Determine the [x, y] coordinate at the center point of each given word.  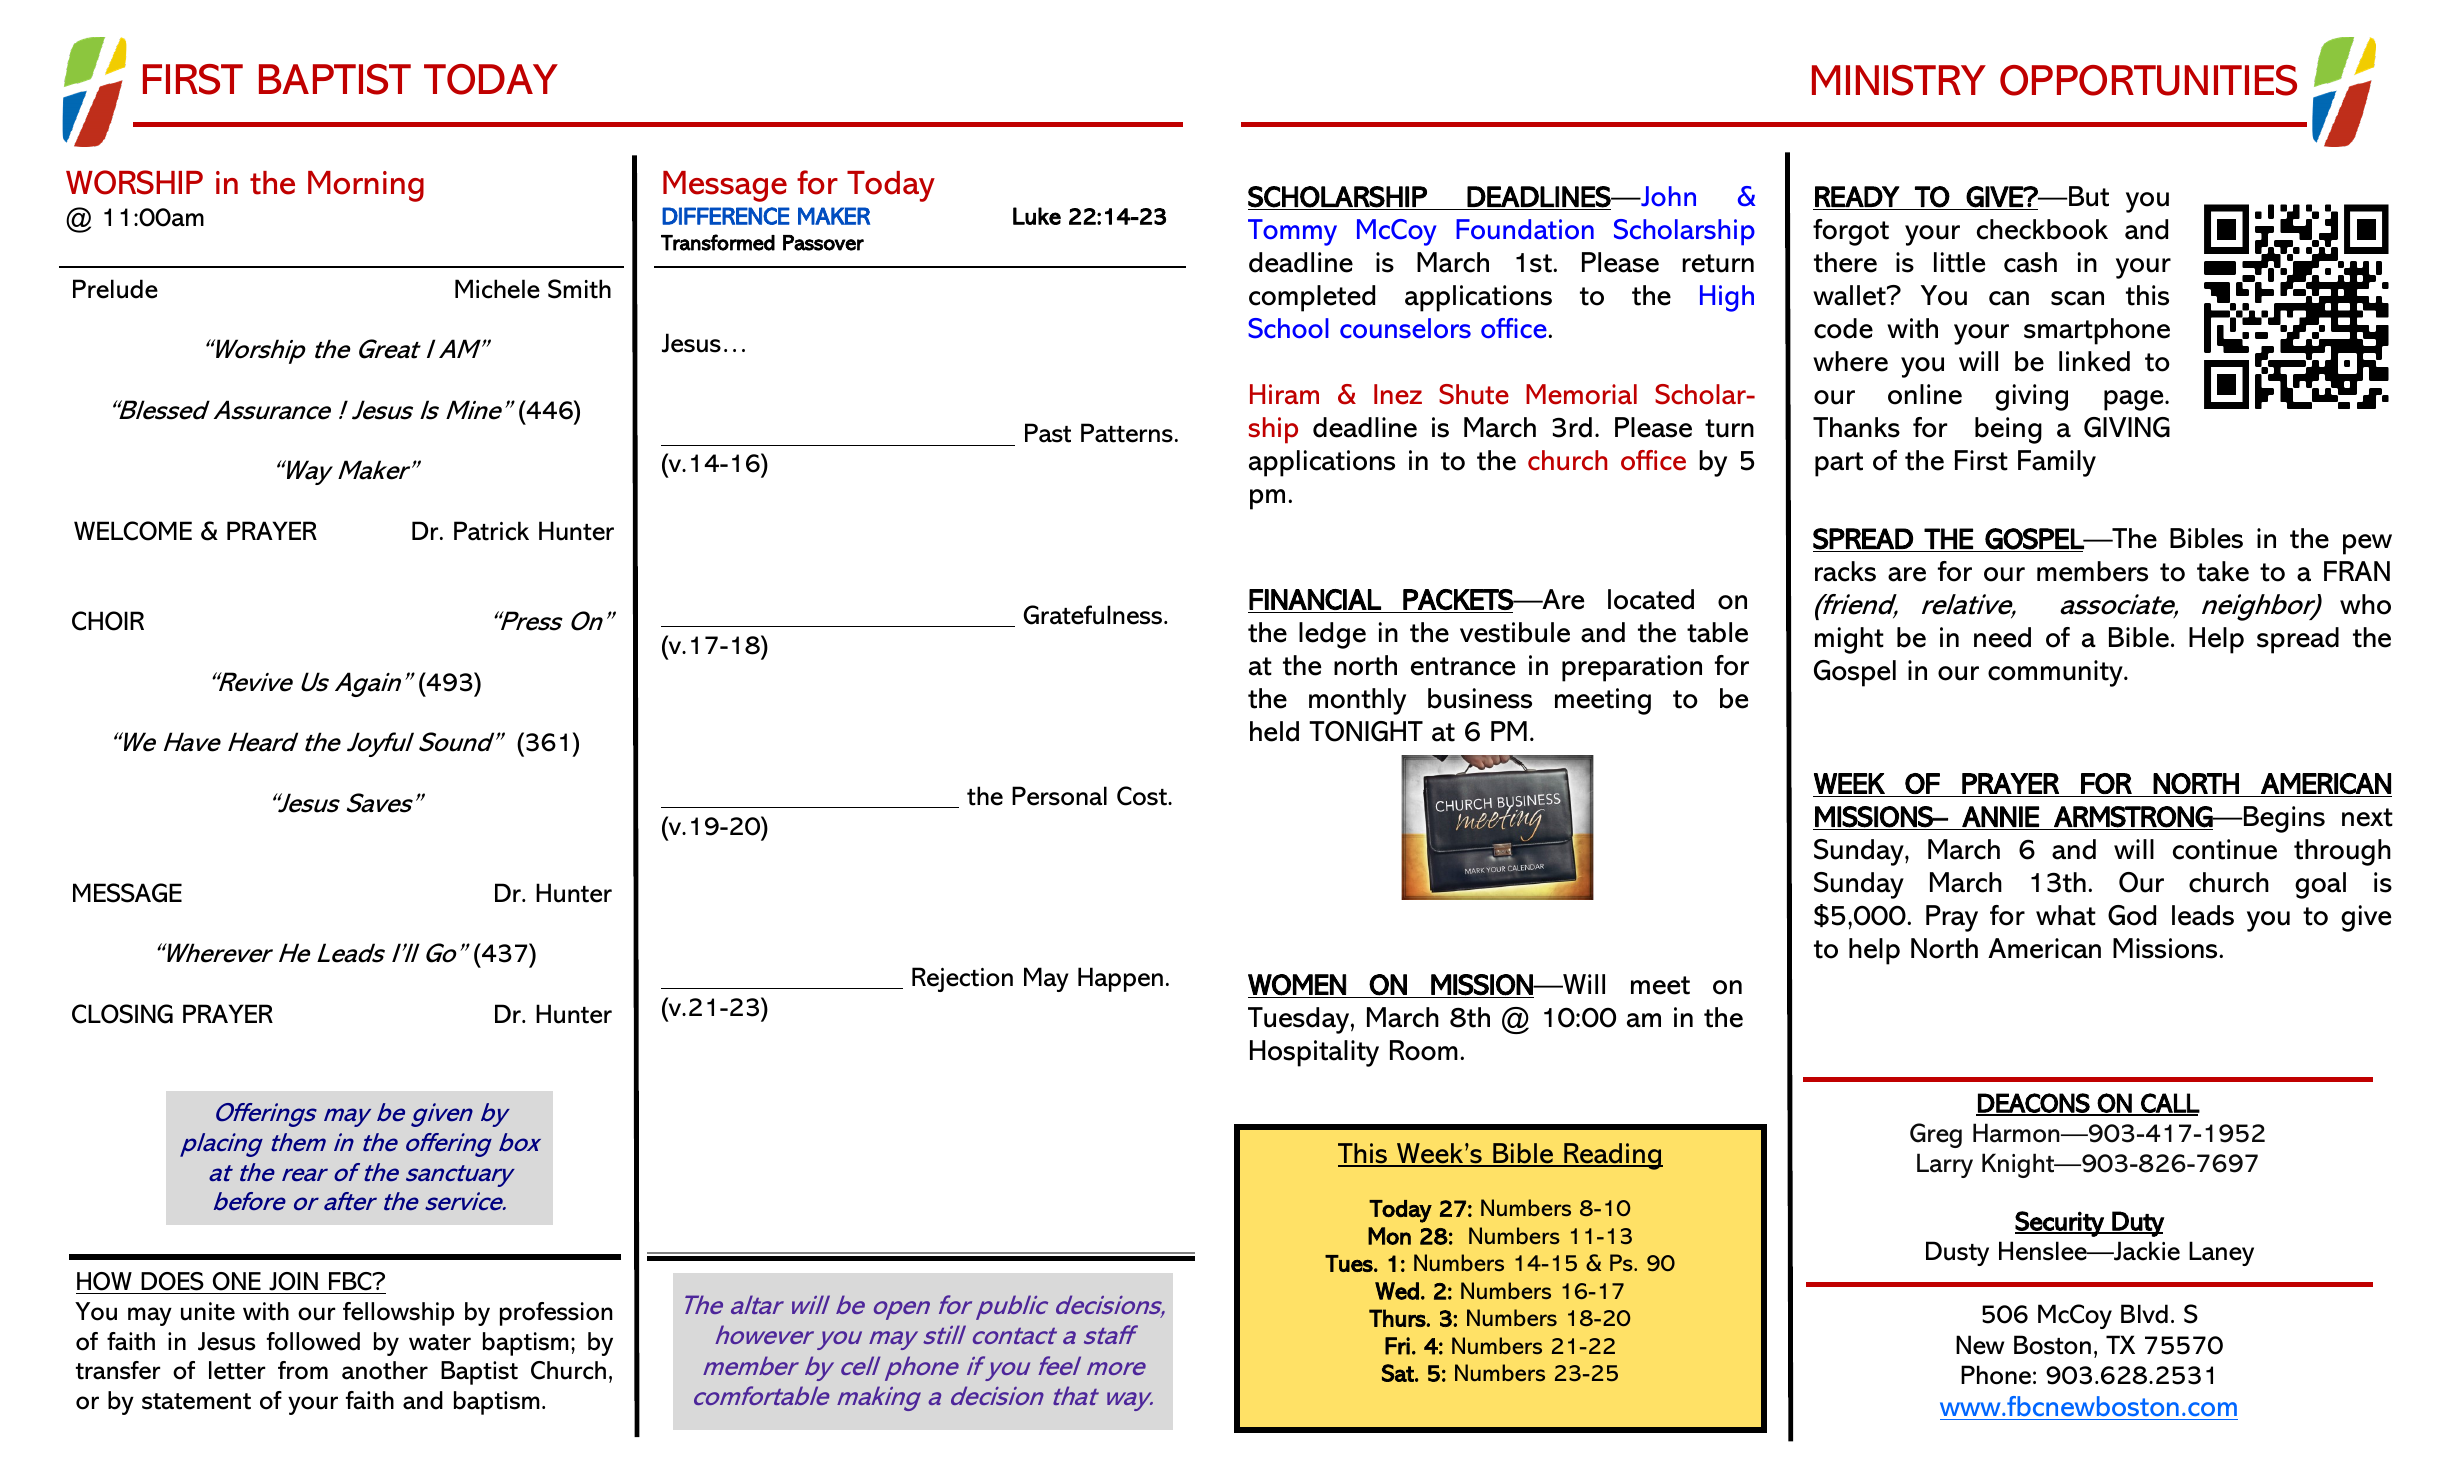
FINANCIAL [1315, 599]
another [385, 1370]
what [2066, 915]
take [2223, 571]
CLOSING [122, 1014]
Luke [1037, 216]
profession [556, 1314]
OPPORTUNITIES [2148, 80]
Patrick [491, 531]
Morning [366, 186]
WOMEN [1297, 985]
